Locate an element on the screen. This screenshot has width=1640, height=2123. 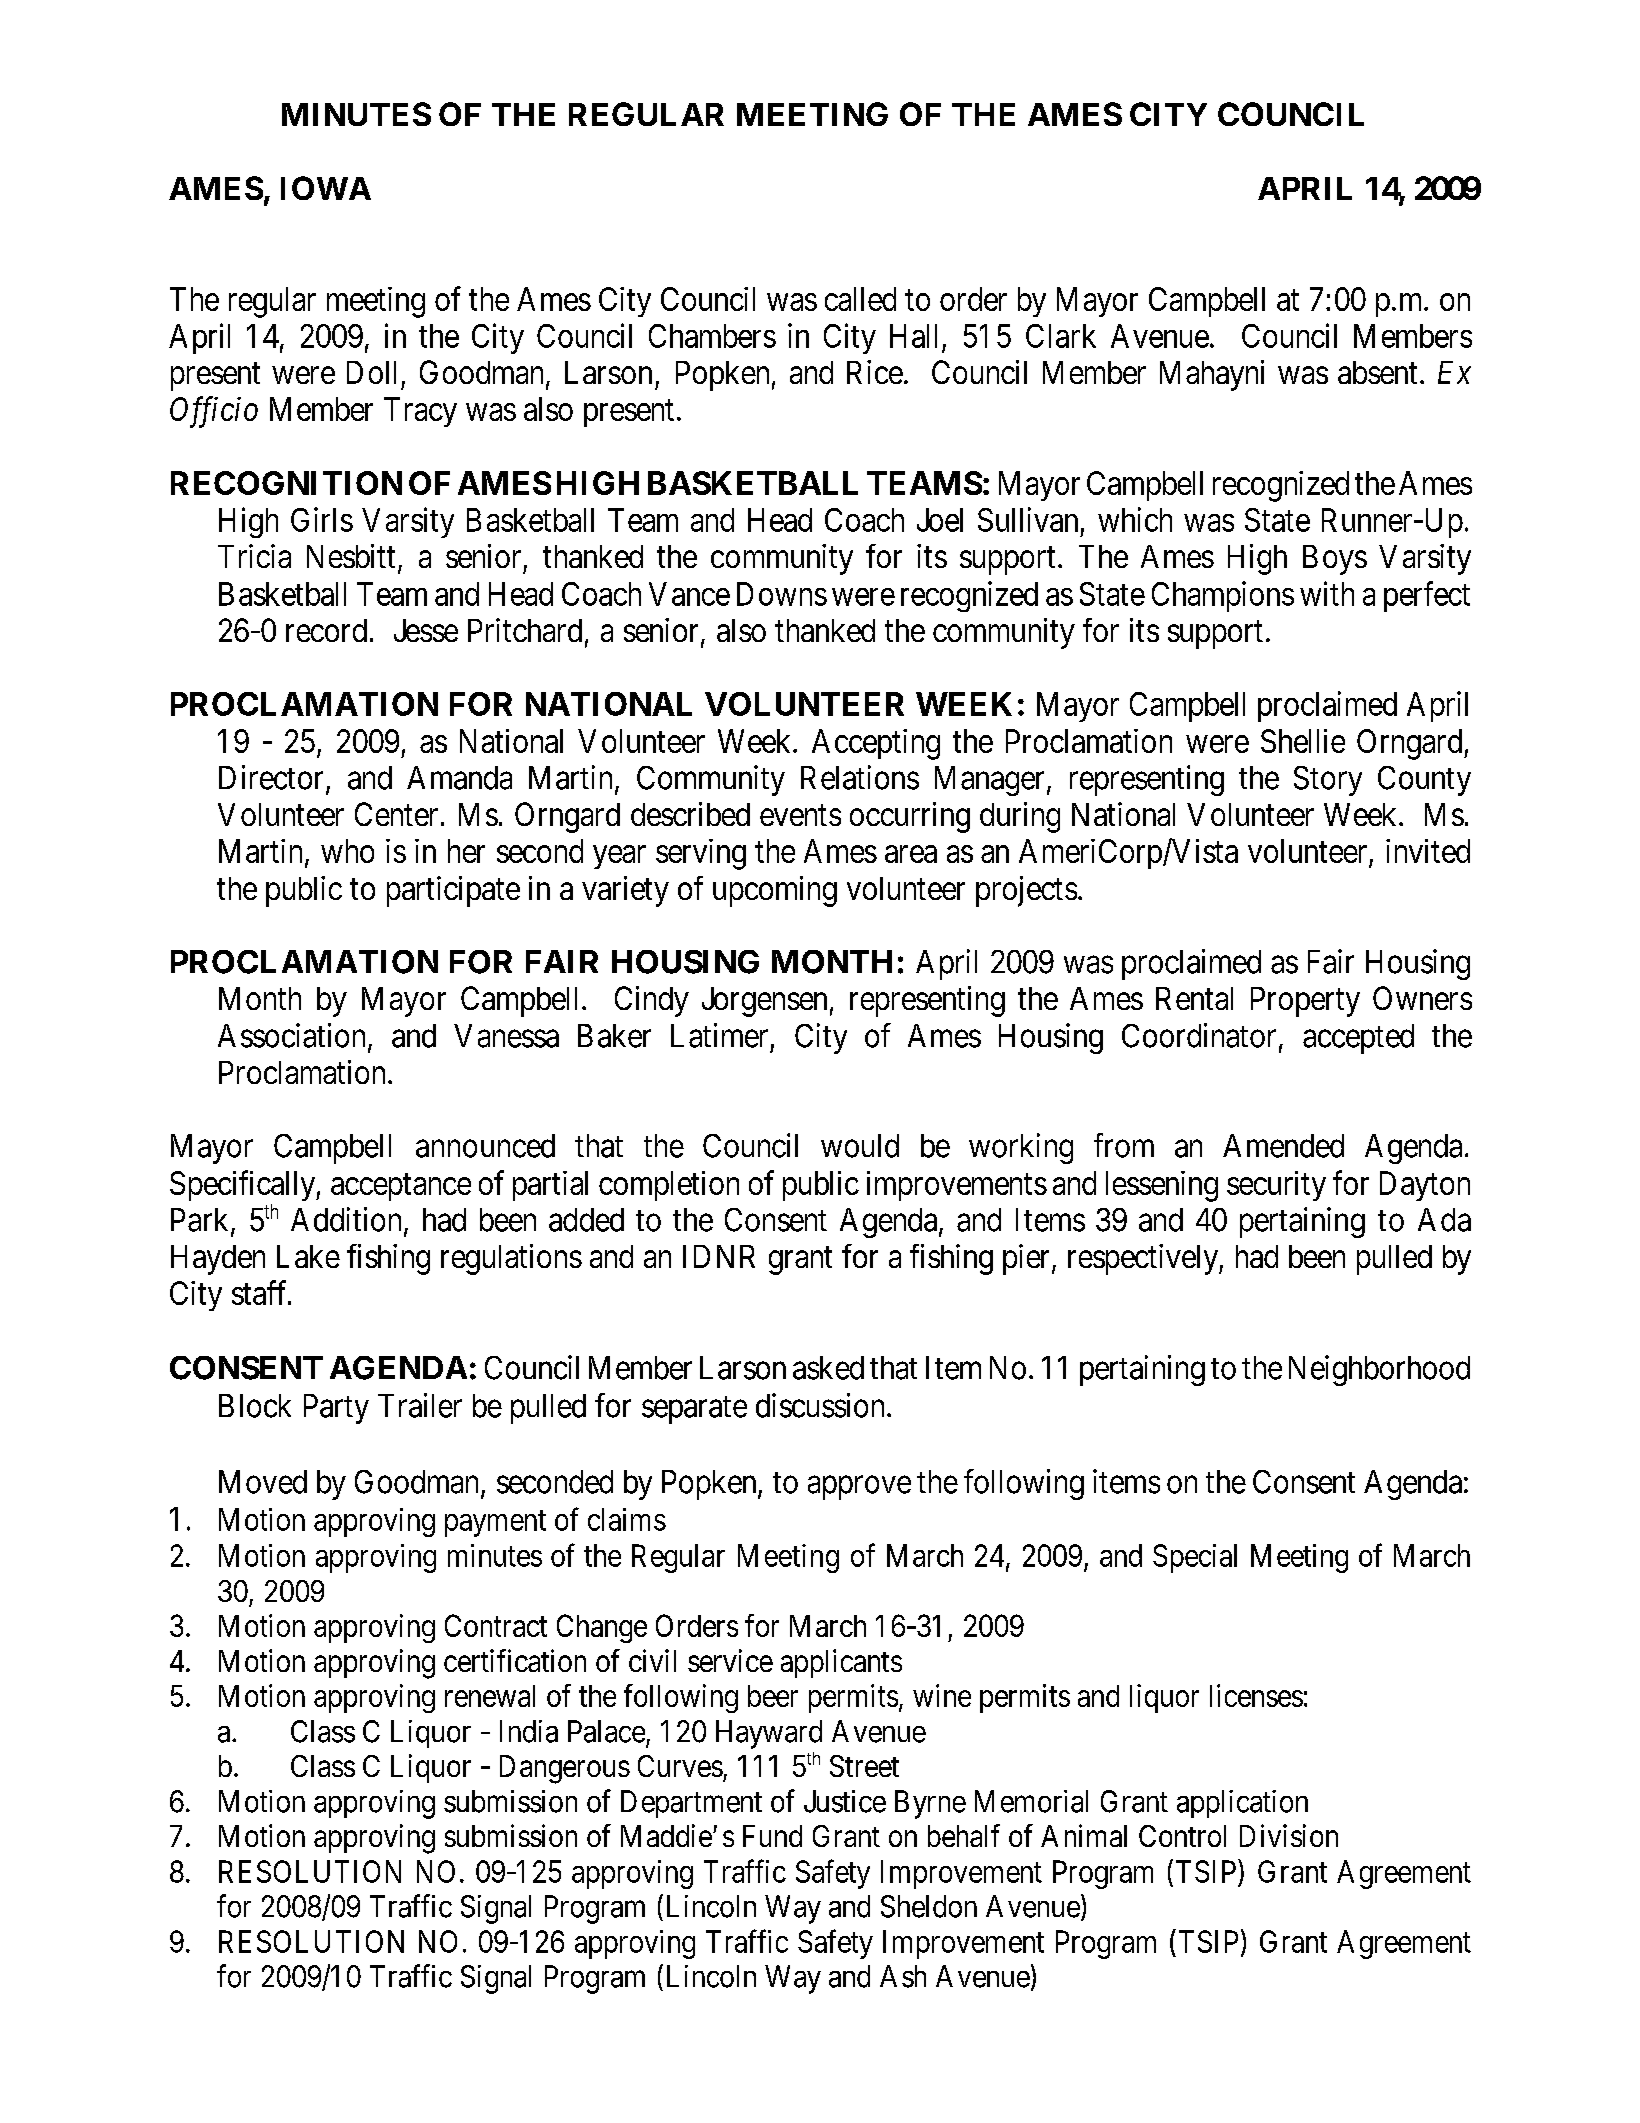
Party is located at coordinates (336, 1409).
